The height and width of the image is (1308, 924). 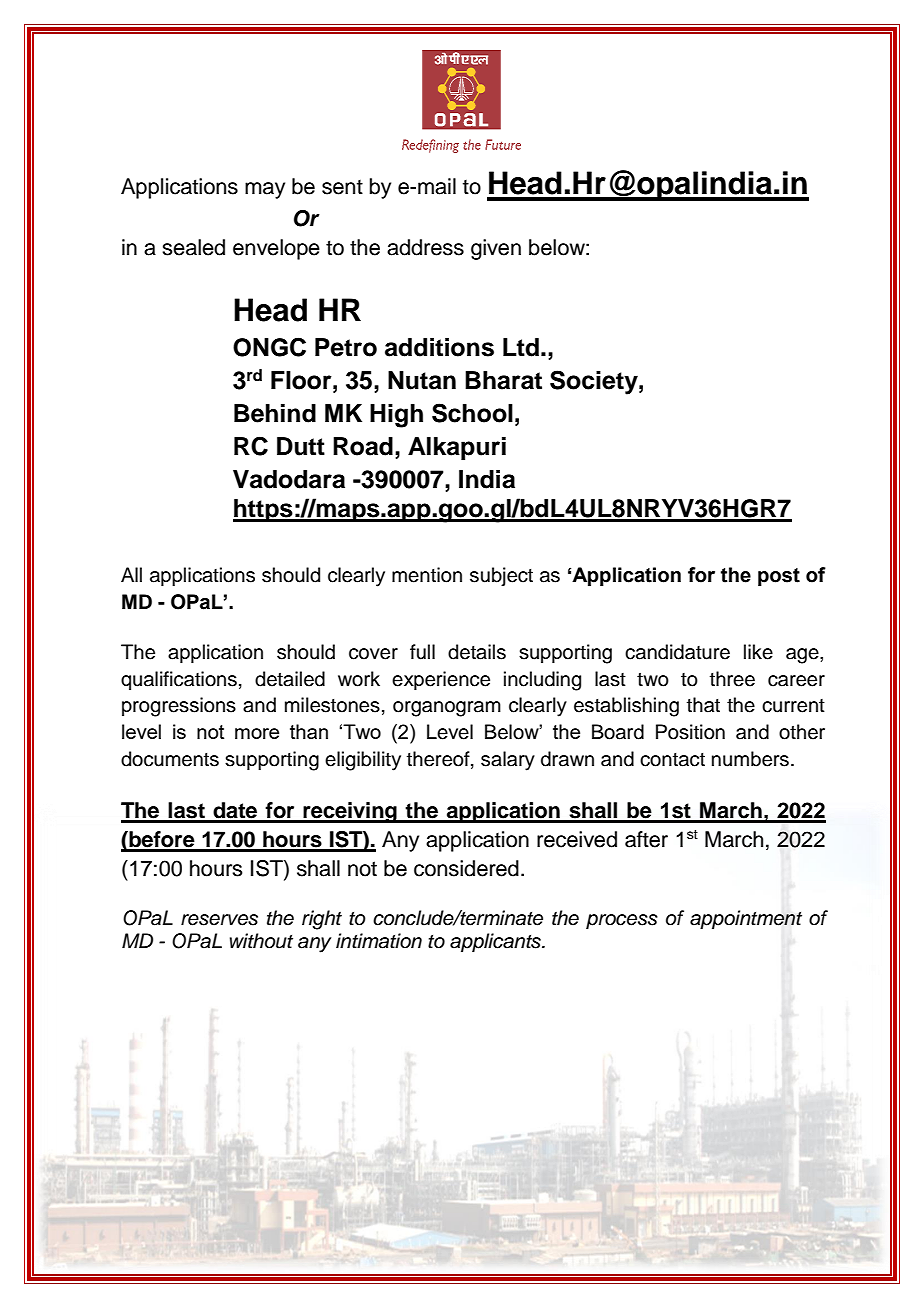 I want to click on given, so click(x=496, y=249).
